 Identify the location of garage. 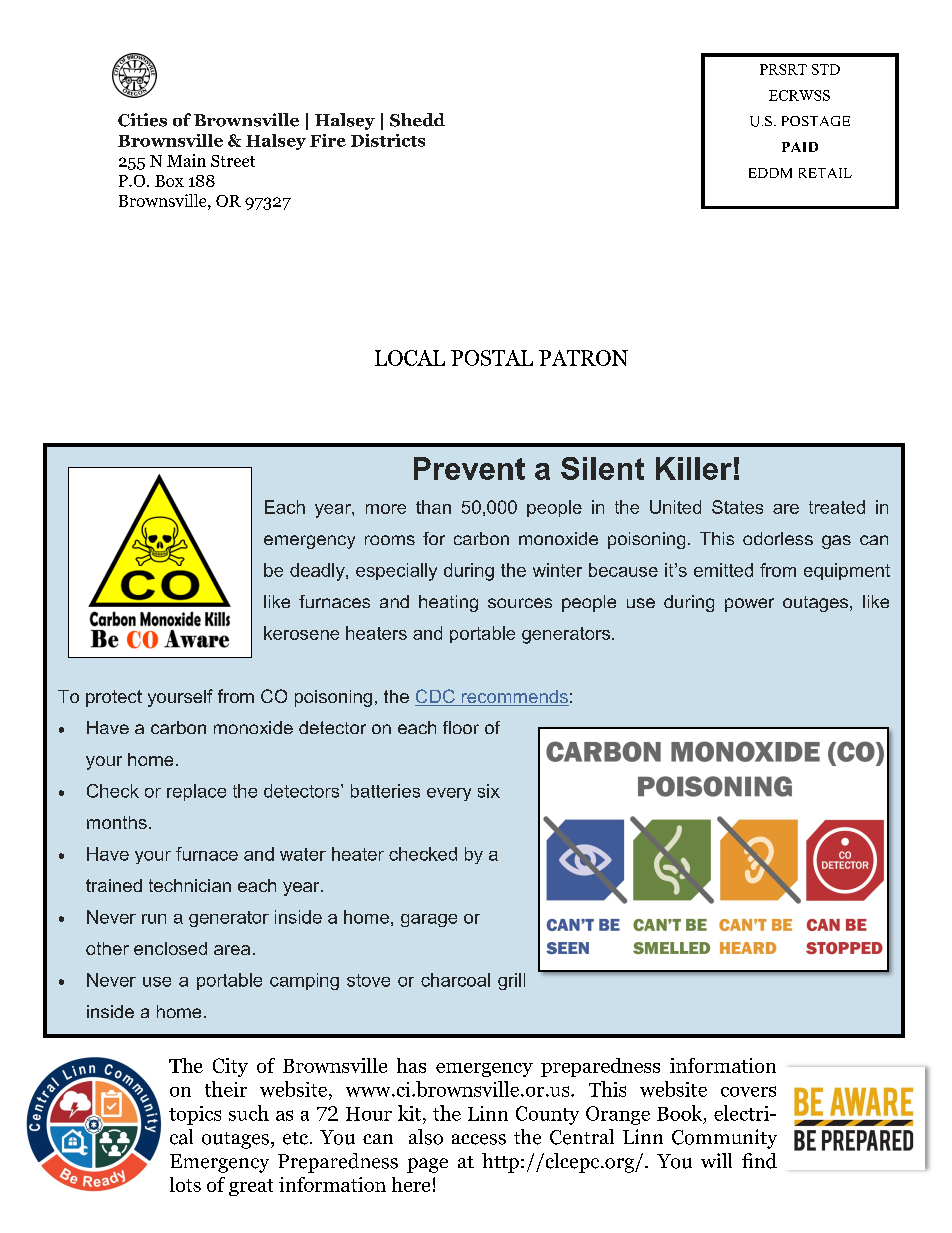
(429, 920).
